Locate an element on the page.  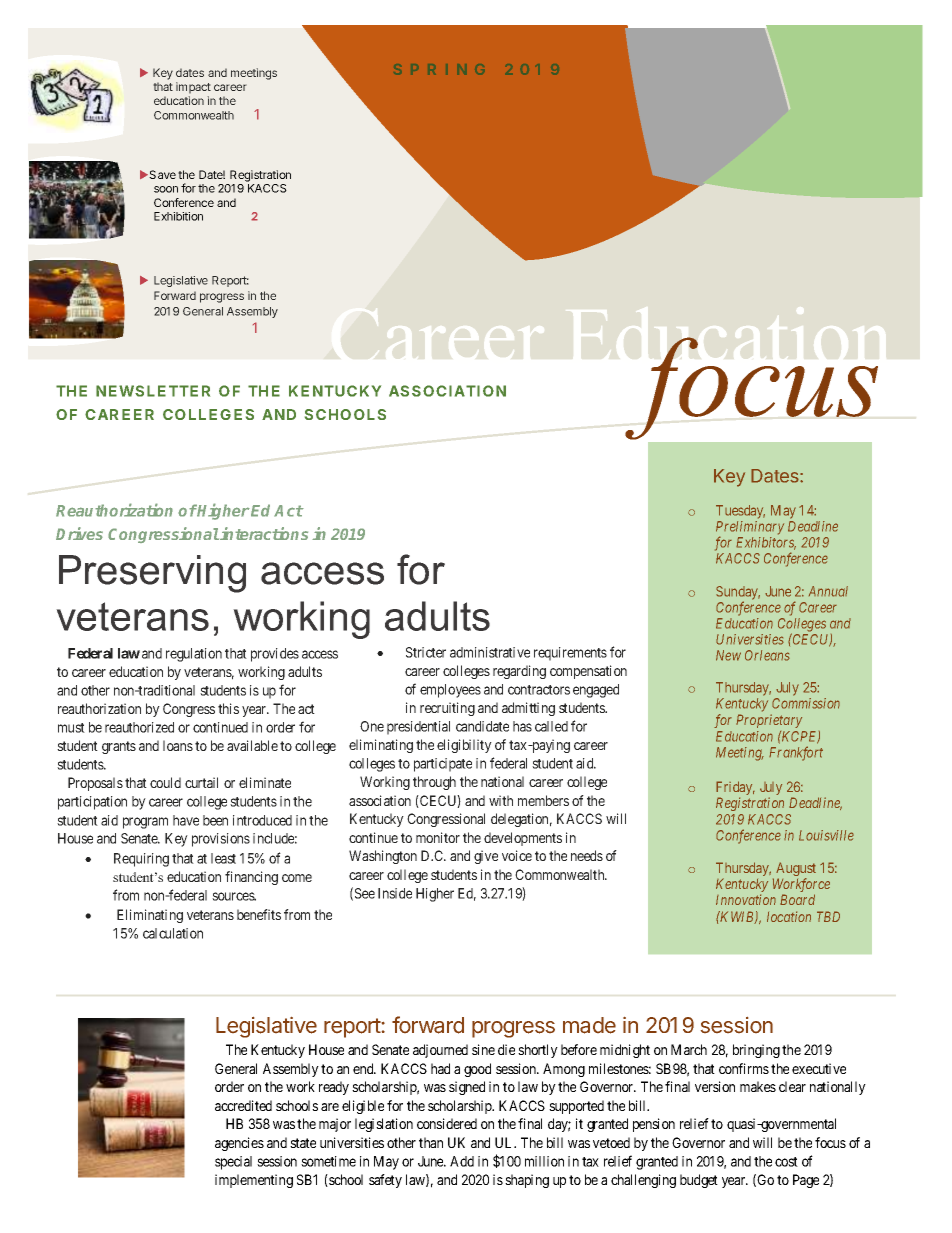
Orleans is located at coordinates (767, 655).
